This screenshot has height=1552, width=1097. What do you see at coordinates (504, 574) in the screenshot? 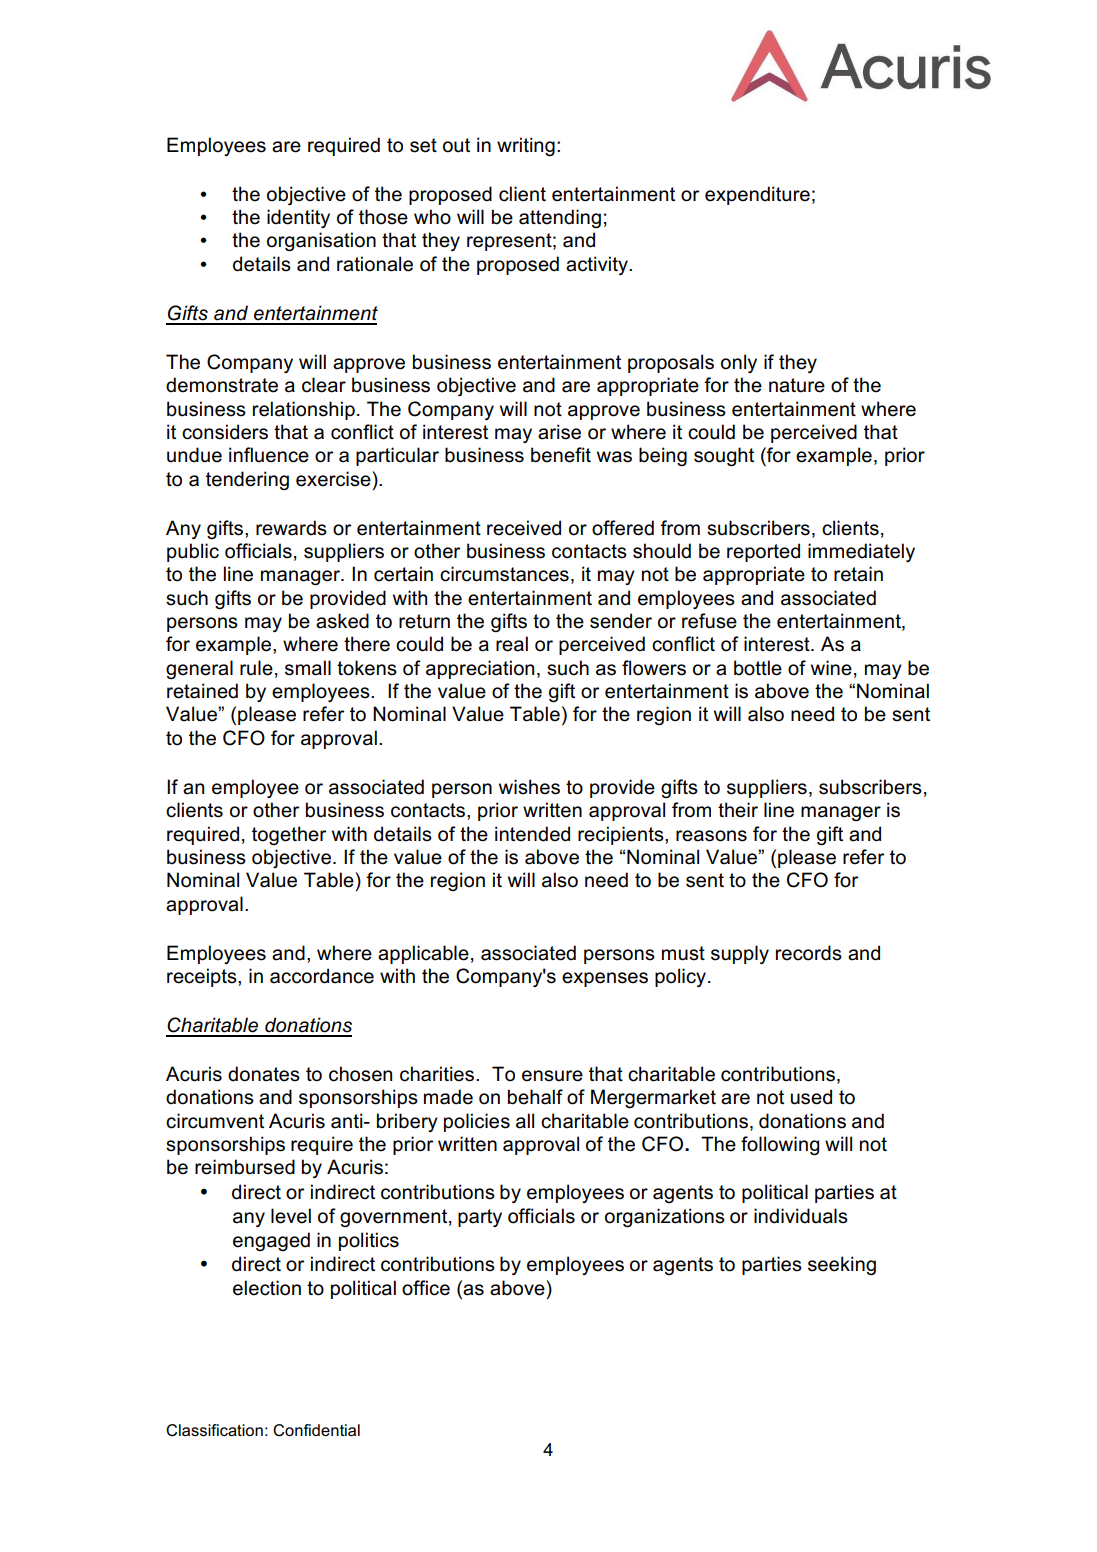
I see `circumstances` at bounding box center [504, 574].
